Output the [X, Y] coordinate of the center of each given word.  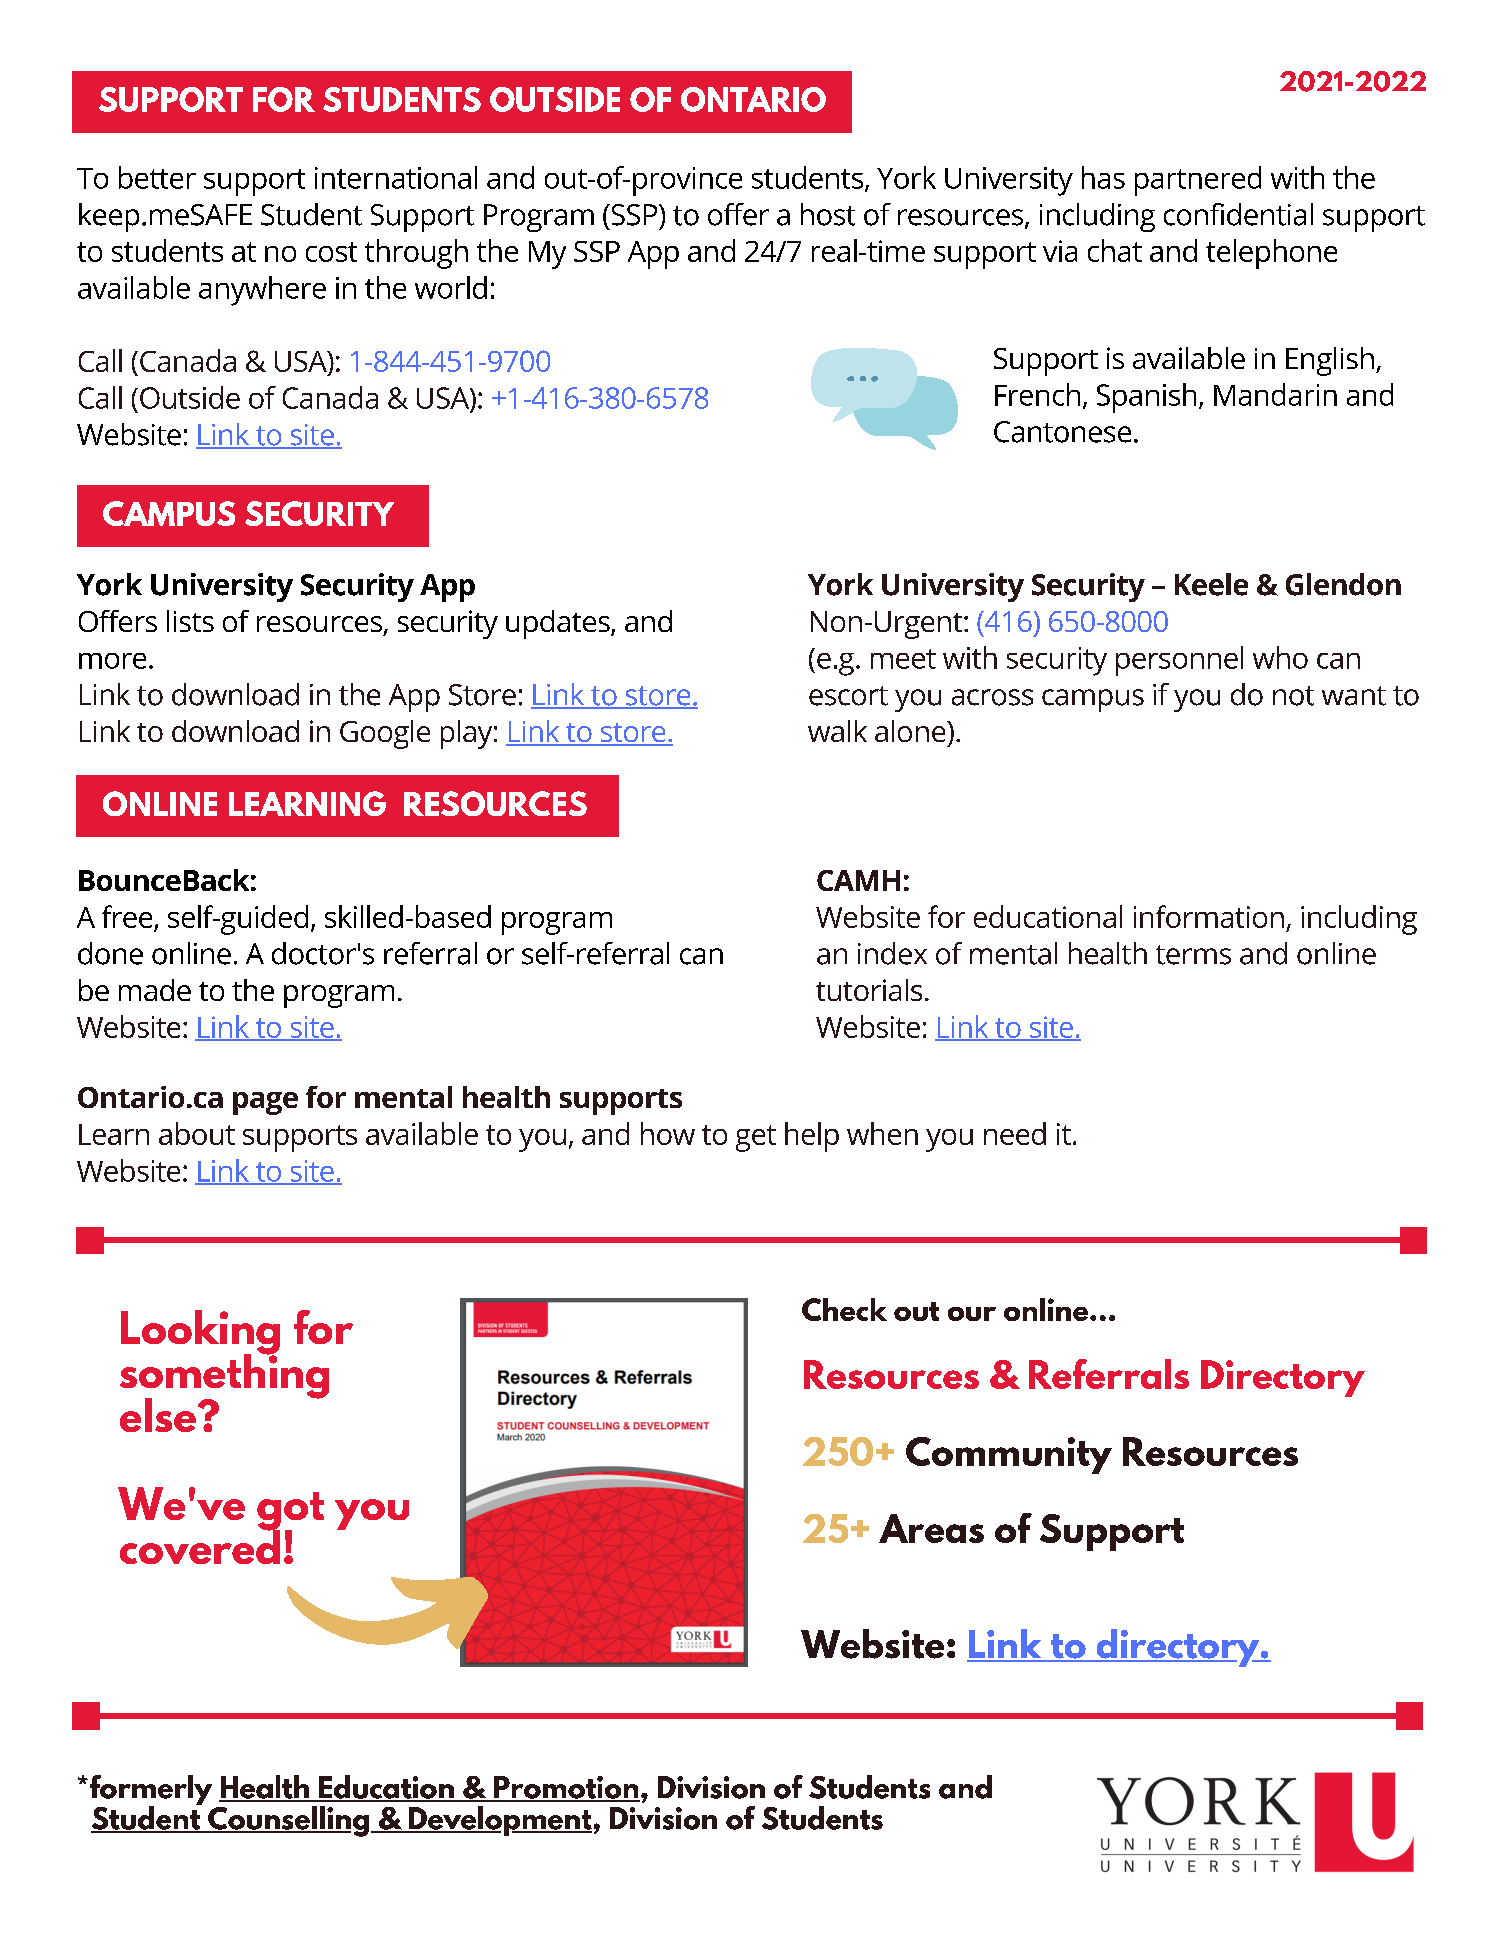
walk [837, 731]
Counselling [287, 1821]
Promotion [565, 1788]
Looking [200, 1333]
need [1015, 1133]
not [1293, 696]
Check [844, 1309]
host [828, 214]
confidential [1238, 214]
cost [331, 252]
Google [385, 734]
